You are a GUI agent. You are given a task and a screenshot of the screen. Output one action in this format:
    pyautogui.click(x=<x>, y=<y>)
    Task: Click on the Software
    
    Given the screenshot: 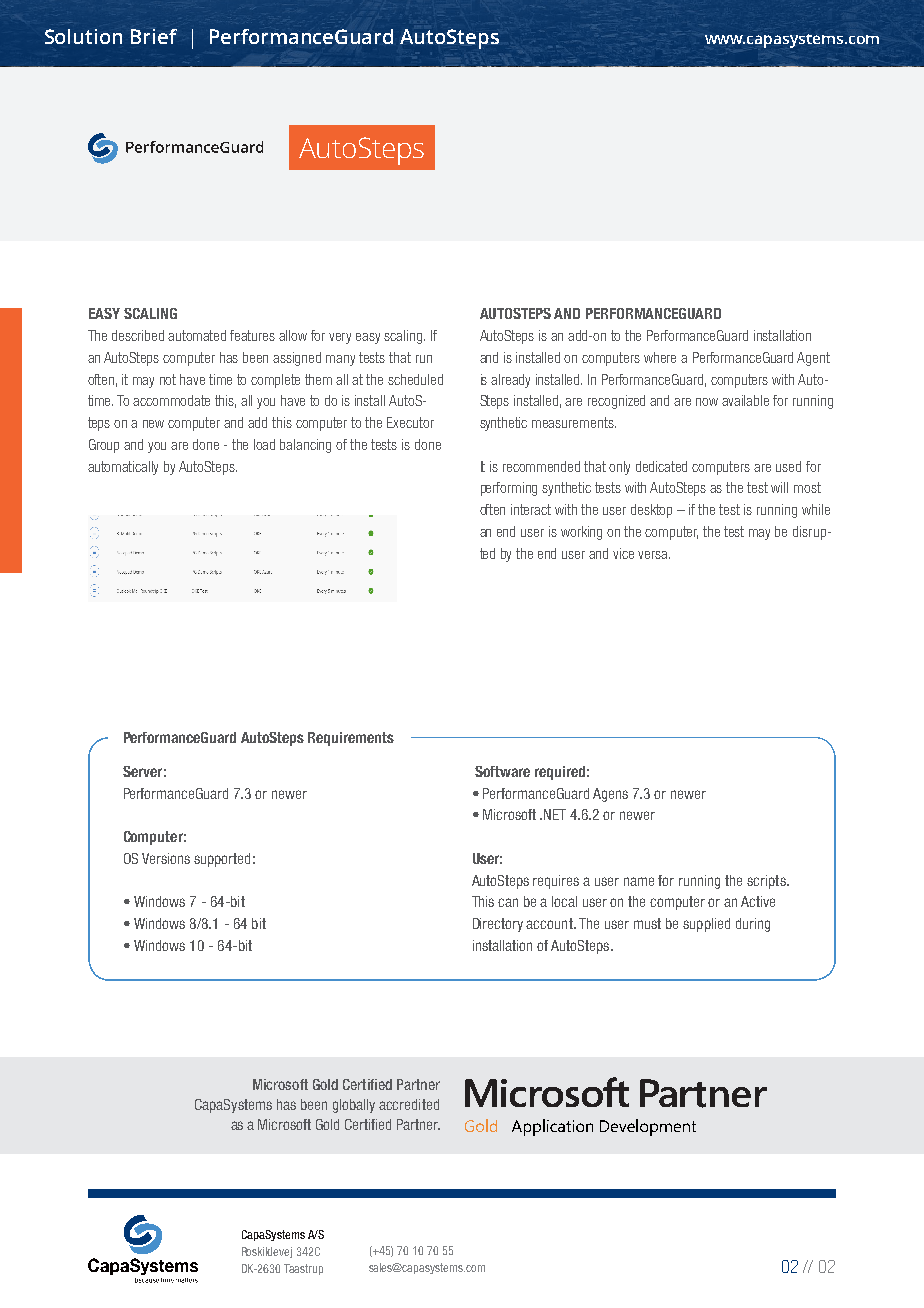 What is the action you would take?
    pyautogui.click(x=502, y=771)
